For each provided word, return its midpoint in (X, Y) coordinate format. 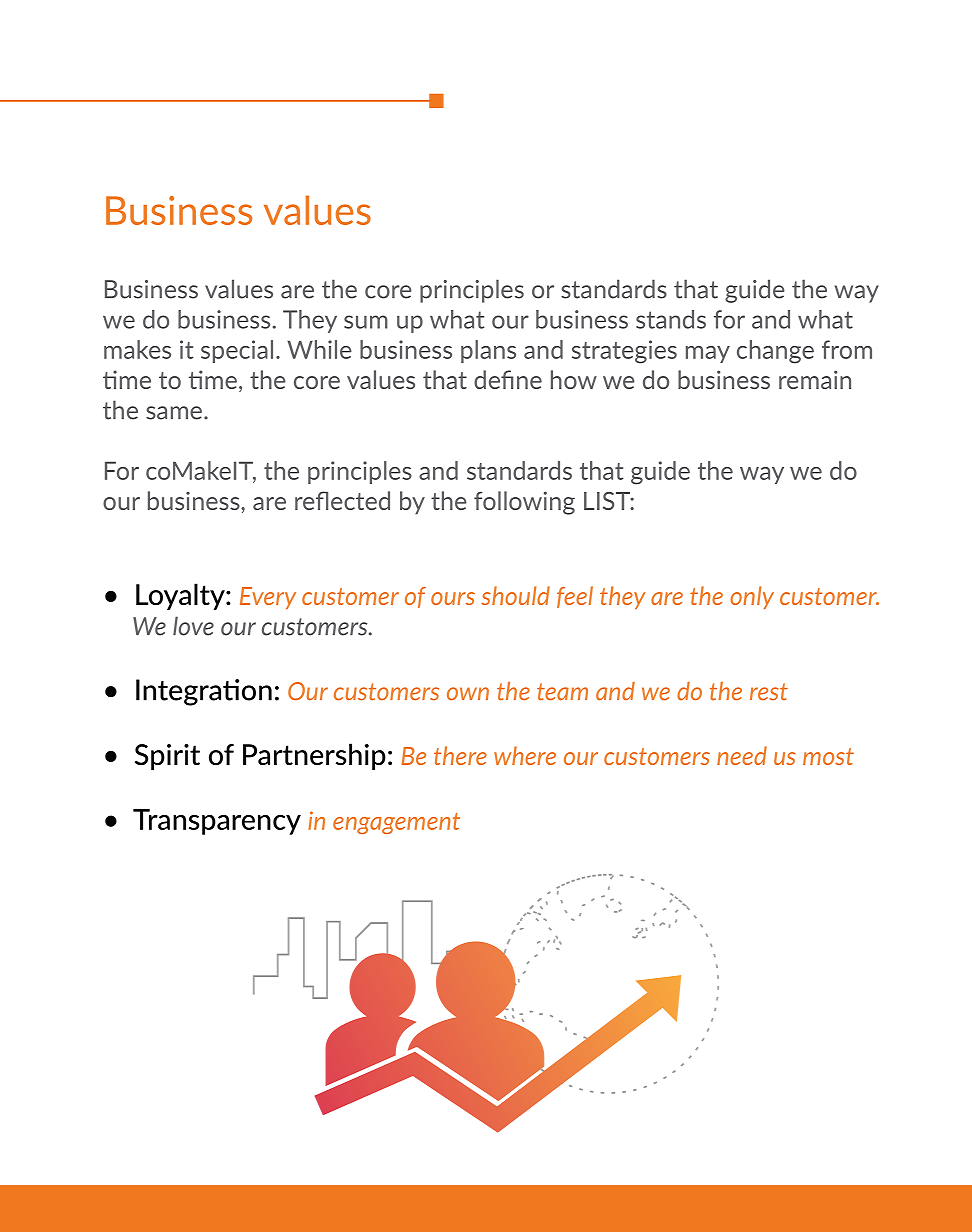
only (752, 597)
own (468, 694)
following (524, 503)
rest (769, 692)
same (174, 413)
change (775, 352)
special (237, 351)
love (193, 626)
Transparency (217, 822)
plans (488, 351)
